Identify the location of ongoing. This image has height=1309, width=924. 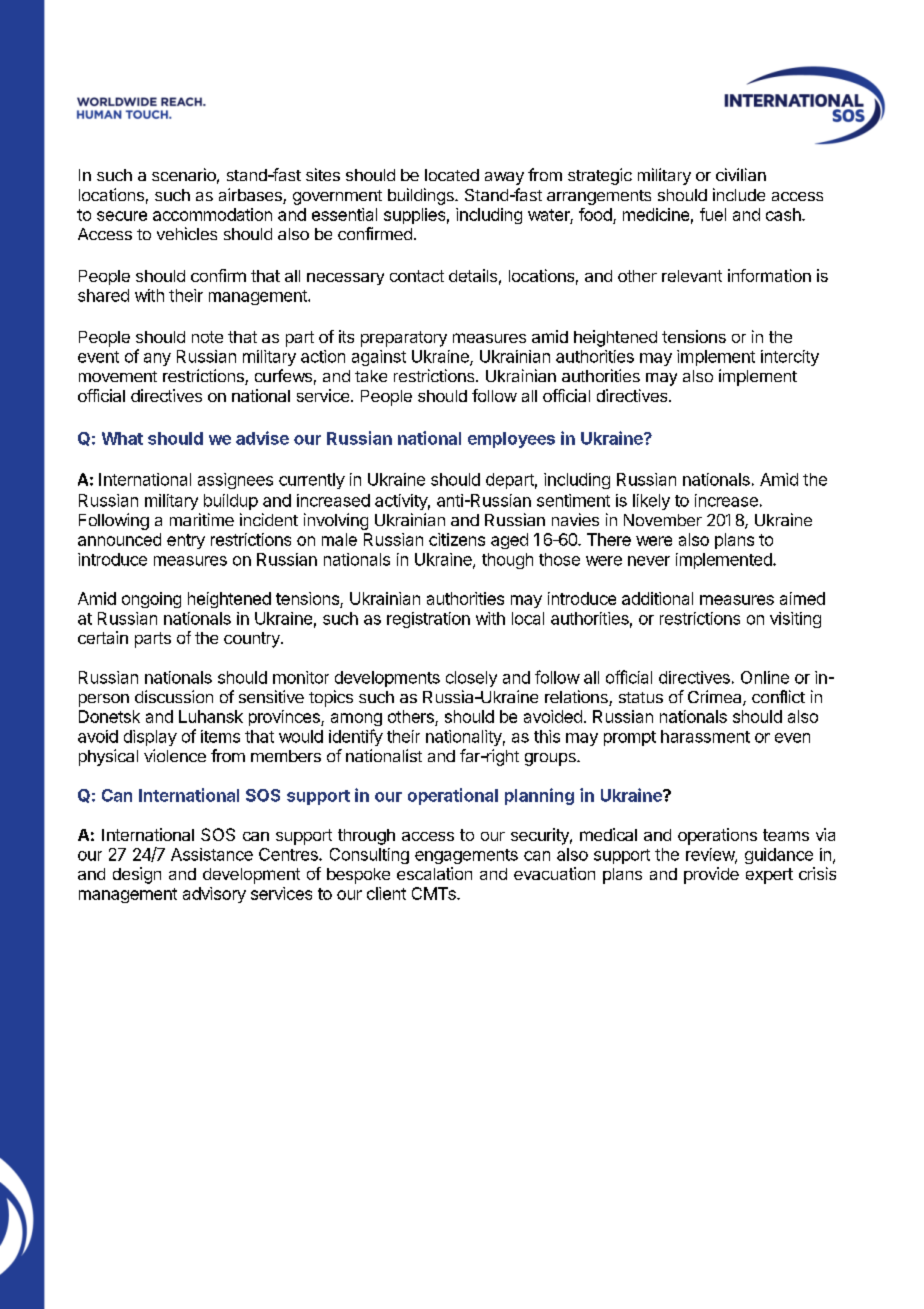
(151, 600).
